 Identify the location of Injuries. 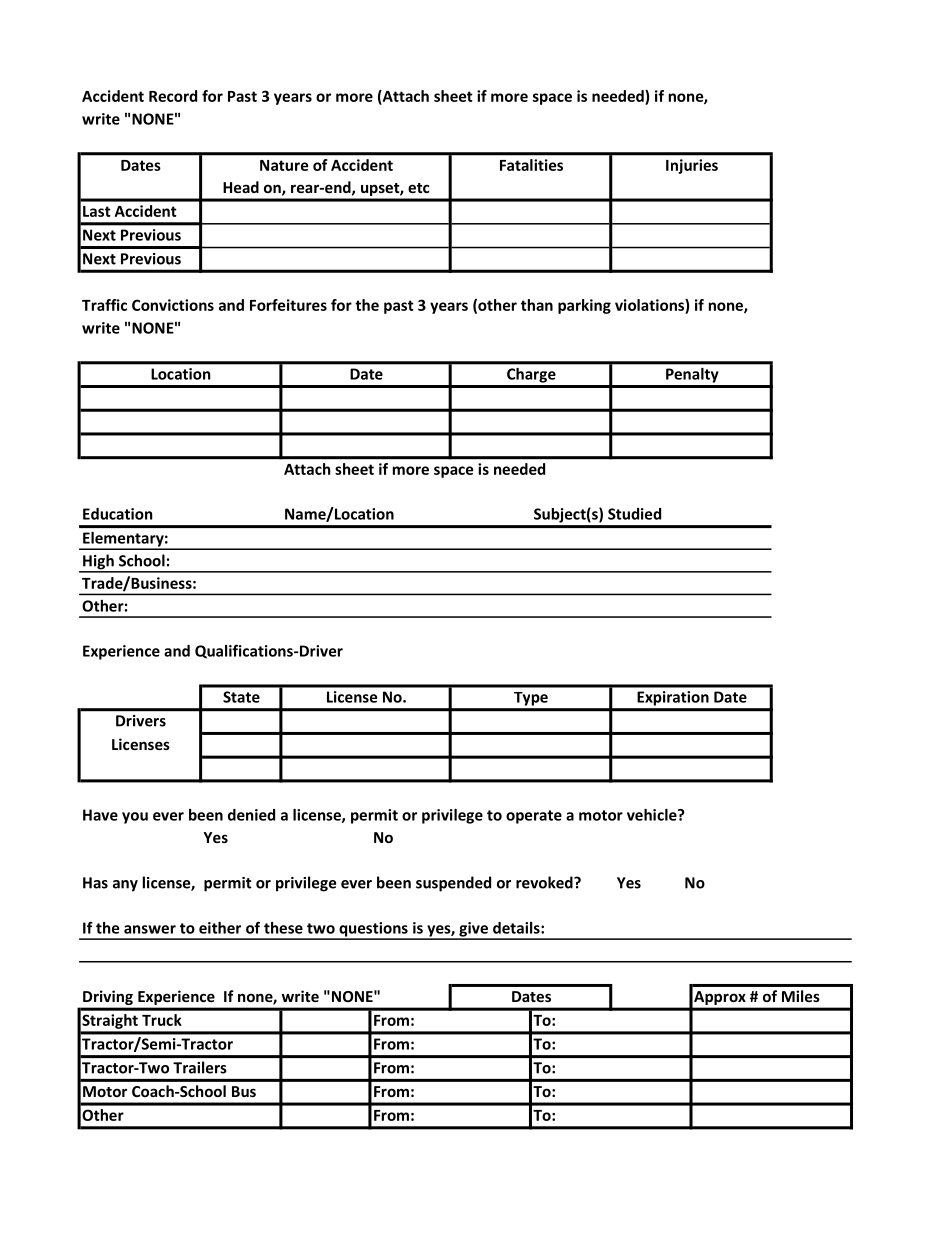
(692, 166).
